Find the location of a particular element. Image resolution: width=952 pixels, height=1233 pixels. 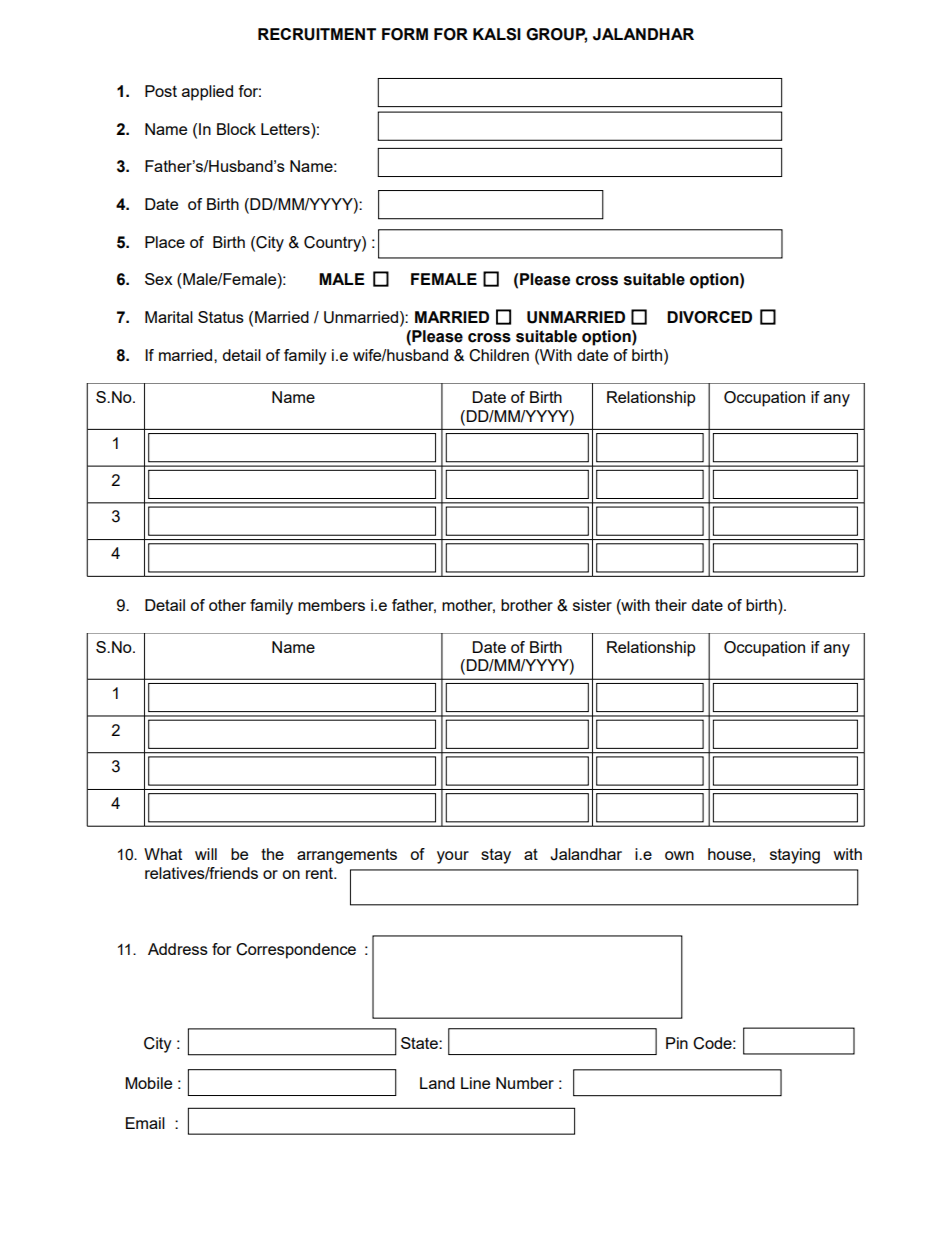

FORM is located at coordinates (405, 34).
